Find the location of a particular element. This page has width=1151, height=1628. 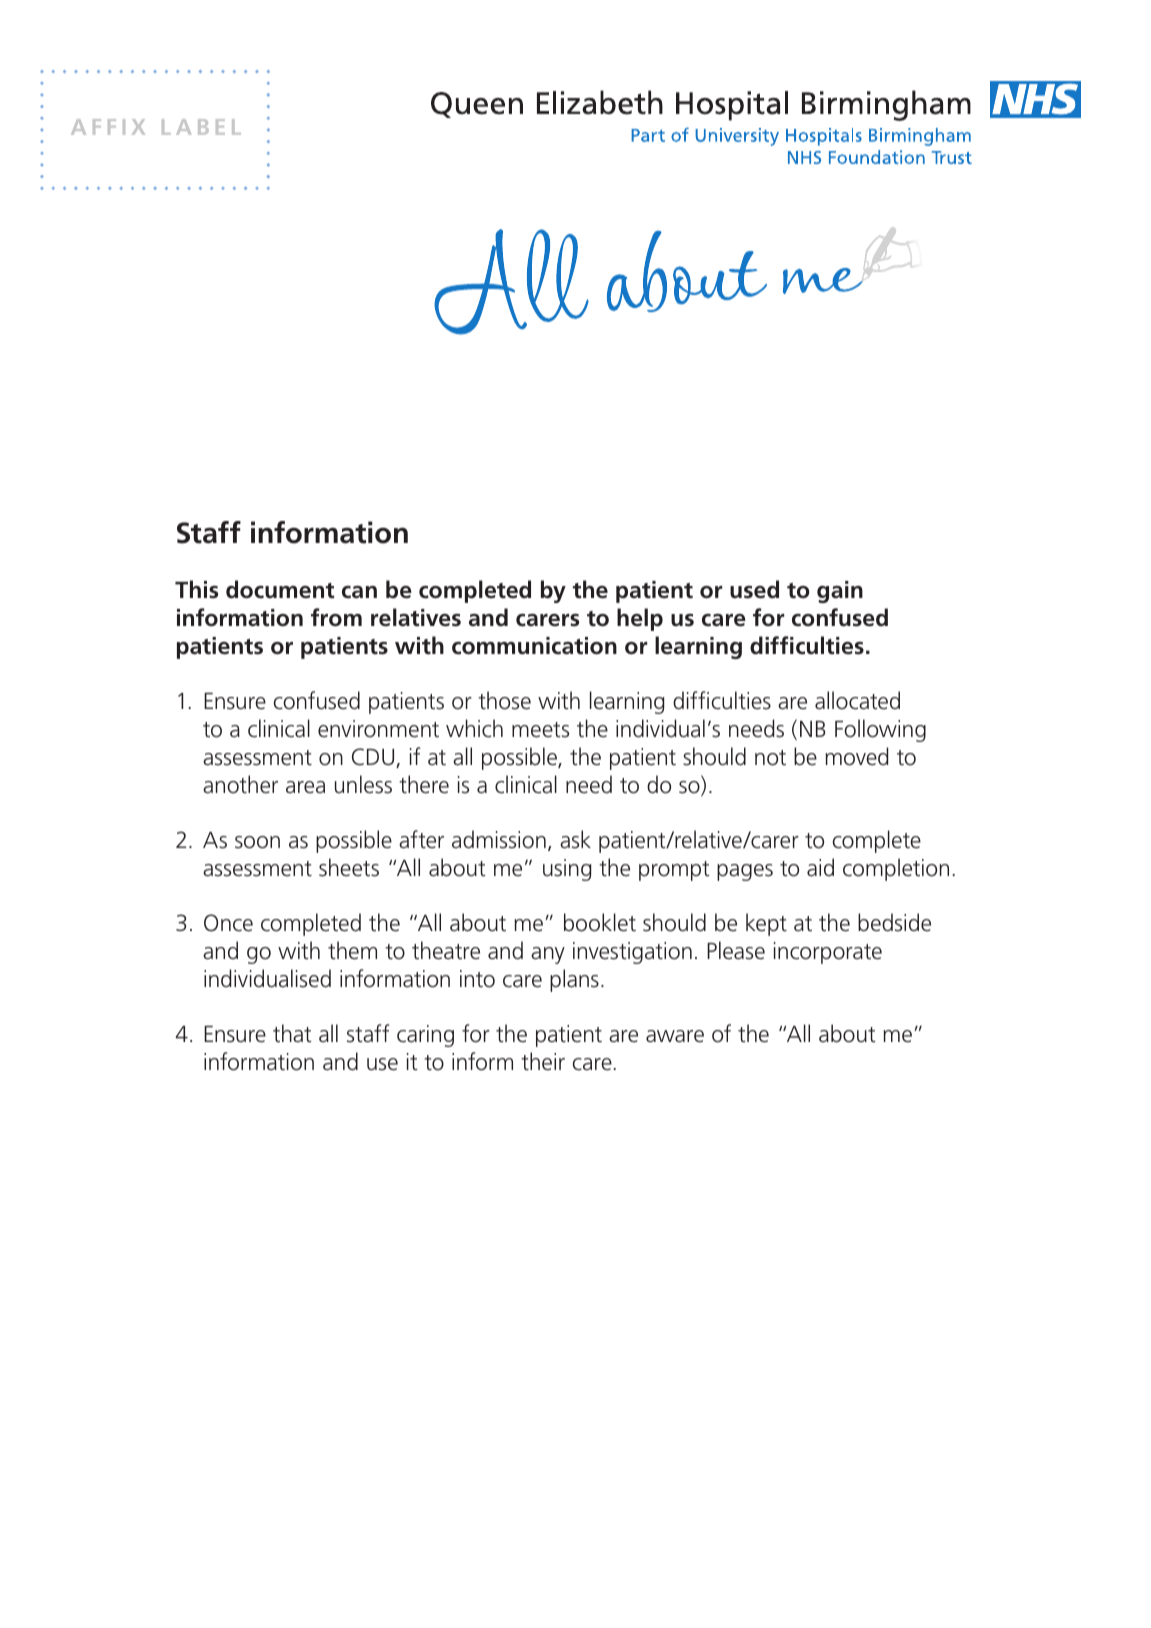

help is located at coordinates (640, 619).
